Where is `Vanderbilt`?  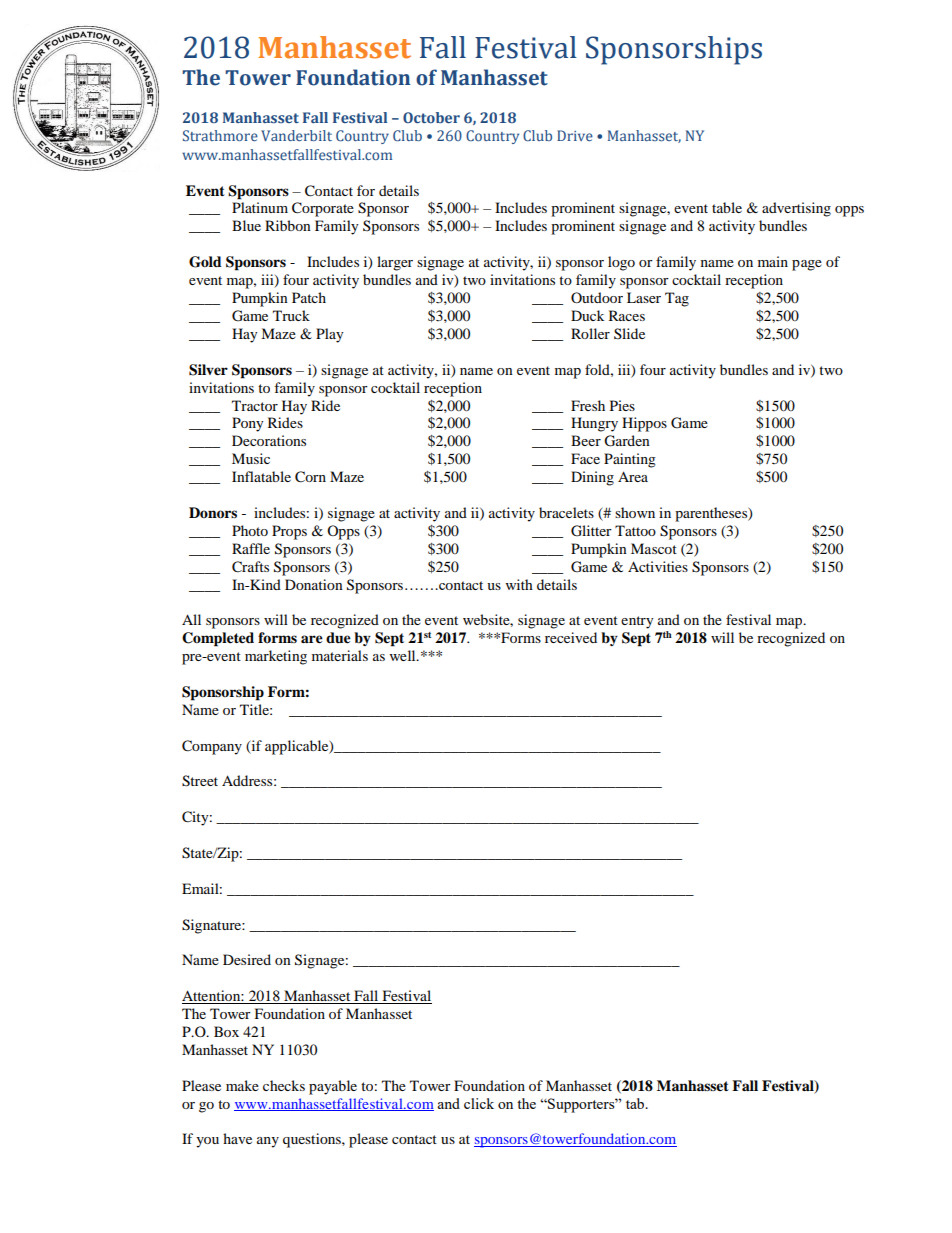
Vanderbilt is located at coordinates (296, 135).
